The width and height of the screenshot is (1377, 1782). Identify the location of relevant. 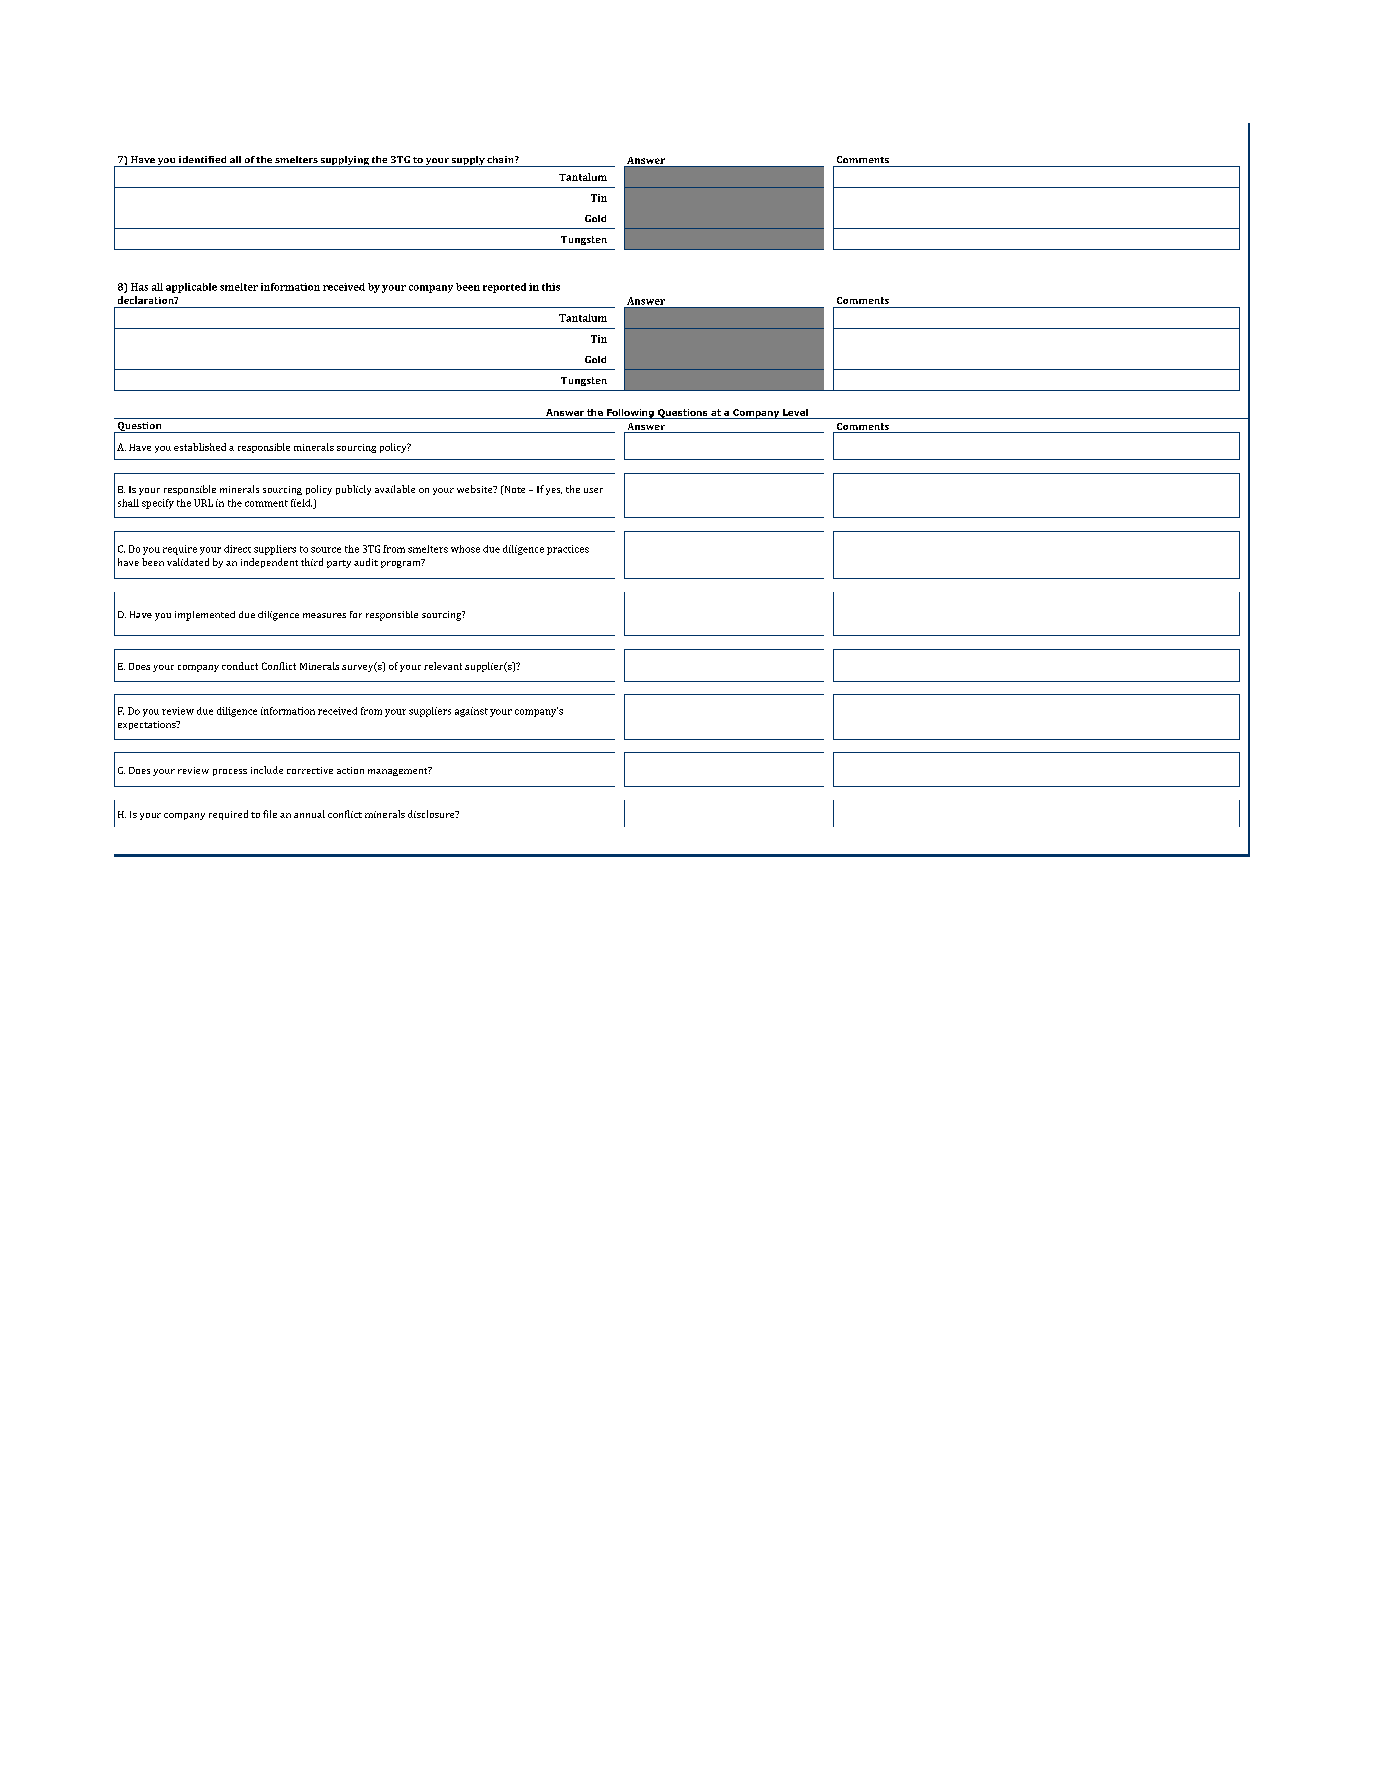
(443, 666).
